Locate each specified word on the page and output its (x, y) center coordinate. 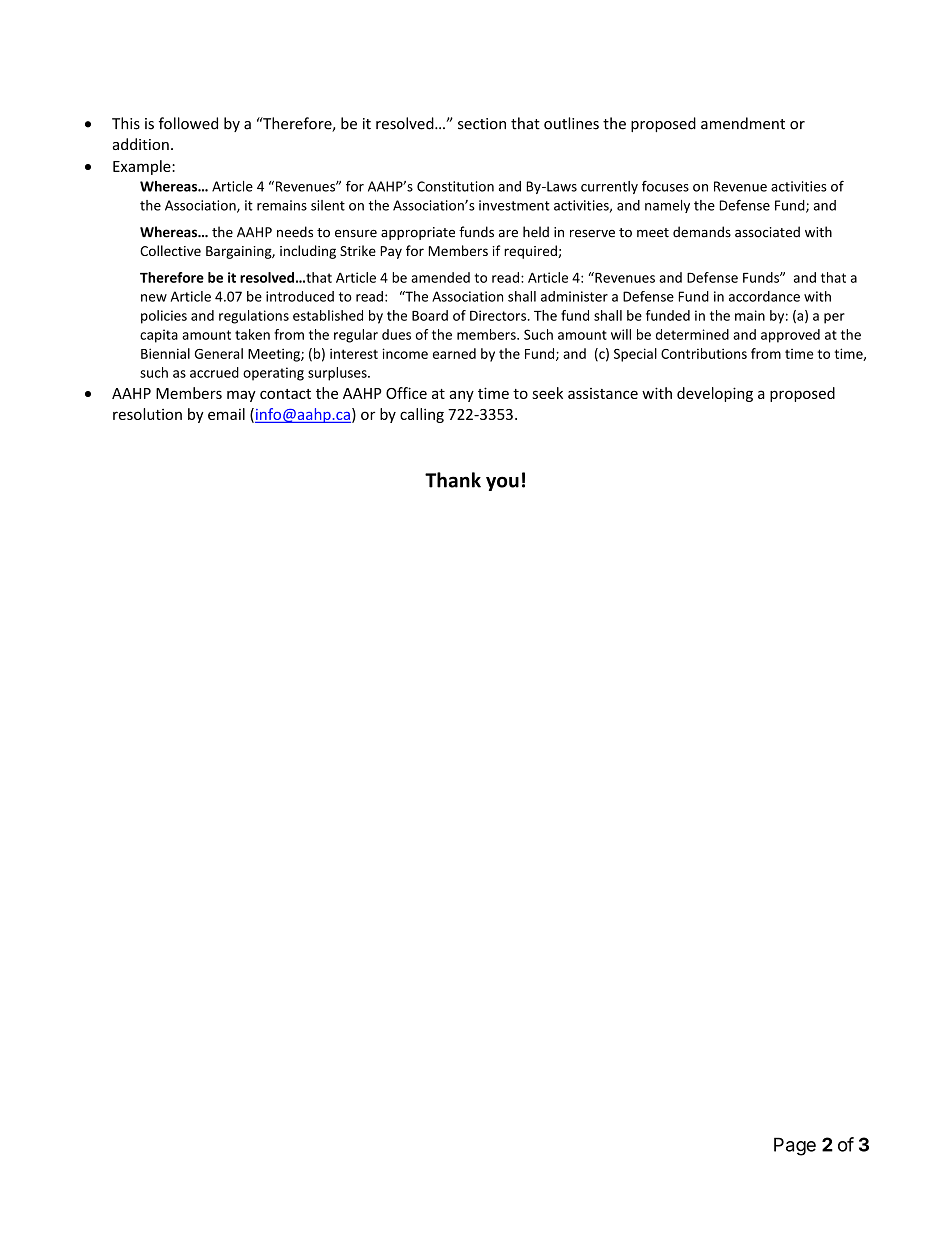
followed (188, 123)
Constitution (455, 186)
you (502, 483)
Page (795, 1146)
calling (422, 415)
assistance (603, 393)
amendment (743, 123)
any (461, 396)
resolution (147, 414)
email (226, 414)
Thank (453, 480)
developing (715, 394)
